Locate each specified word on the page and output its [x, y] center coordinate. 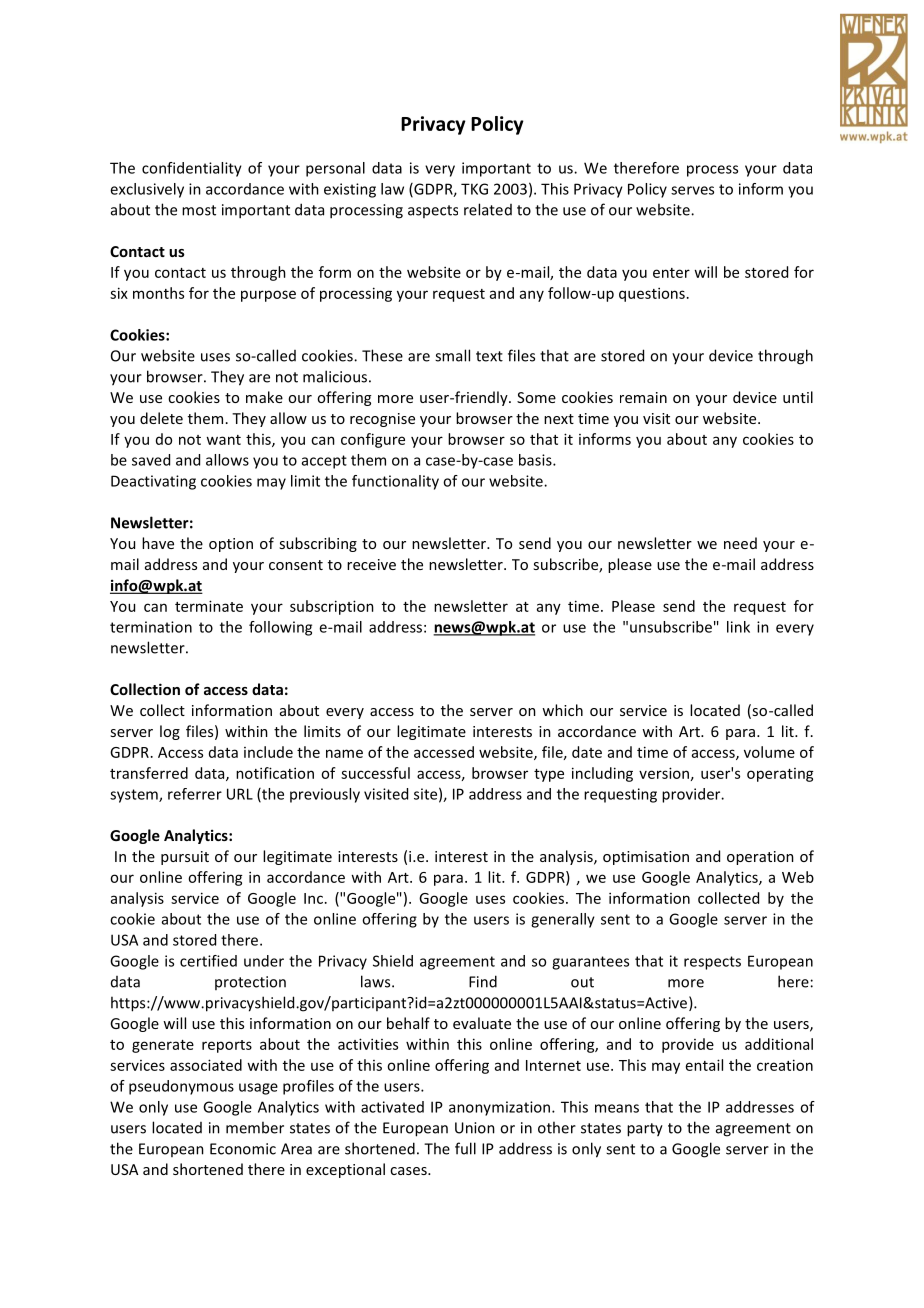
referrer [195, 794]
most [199, 210]
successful [375, 773]
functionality [395, 482]
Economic [243, 1149]
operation [760, 858]
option [231, 545]
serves [692, 190]
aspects [433, 211]
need [740, 543]
